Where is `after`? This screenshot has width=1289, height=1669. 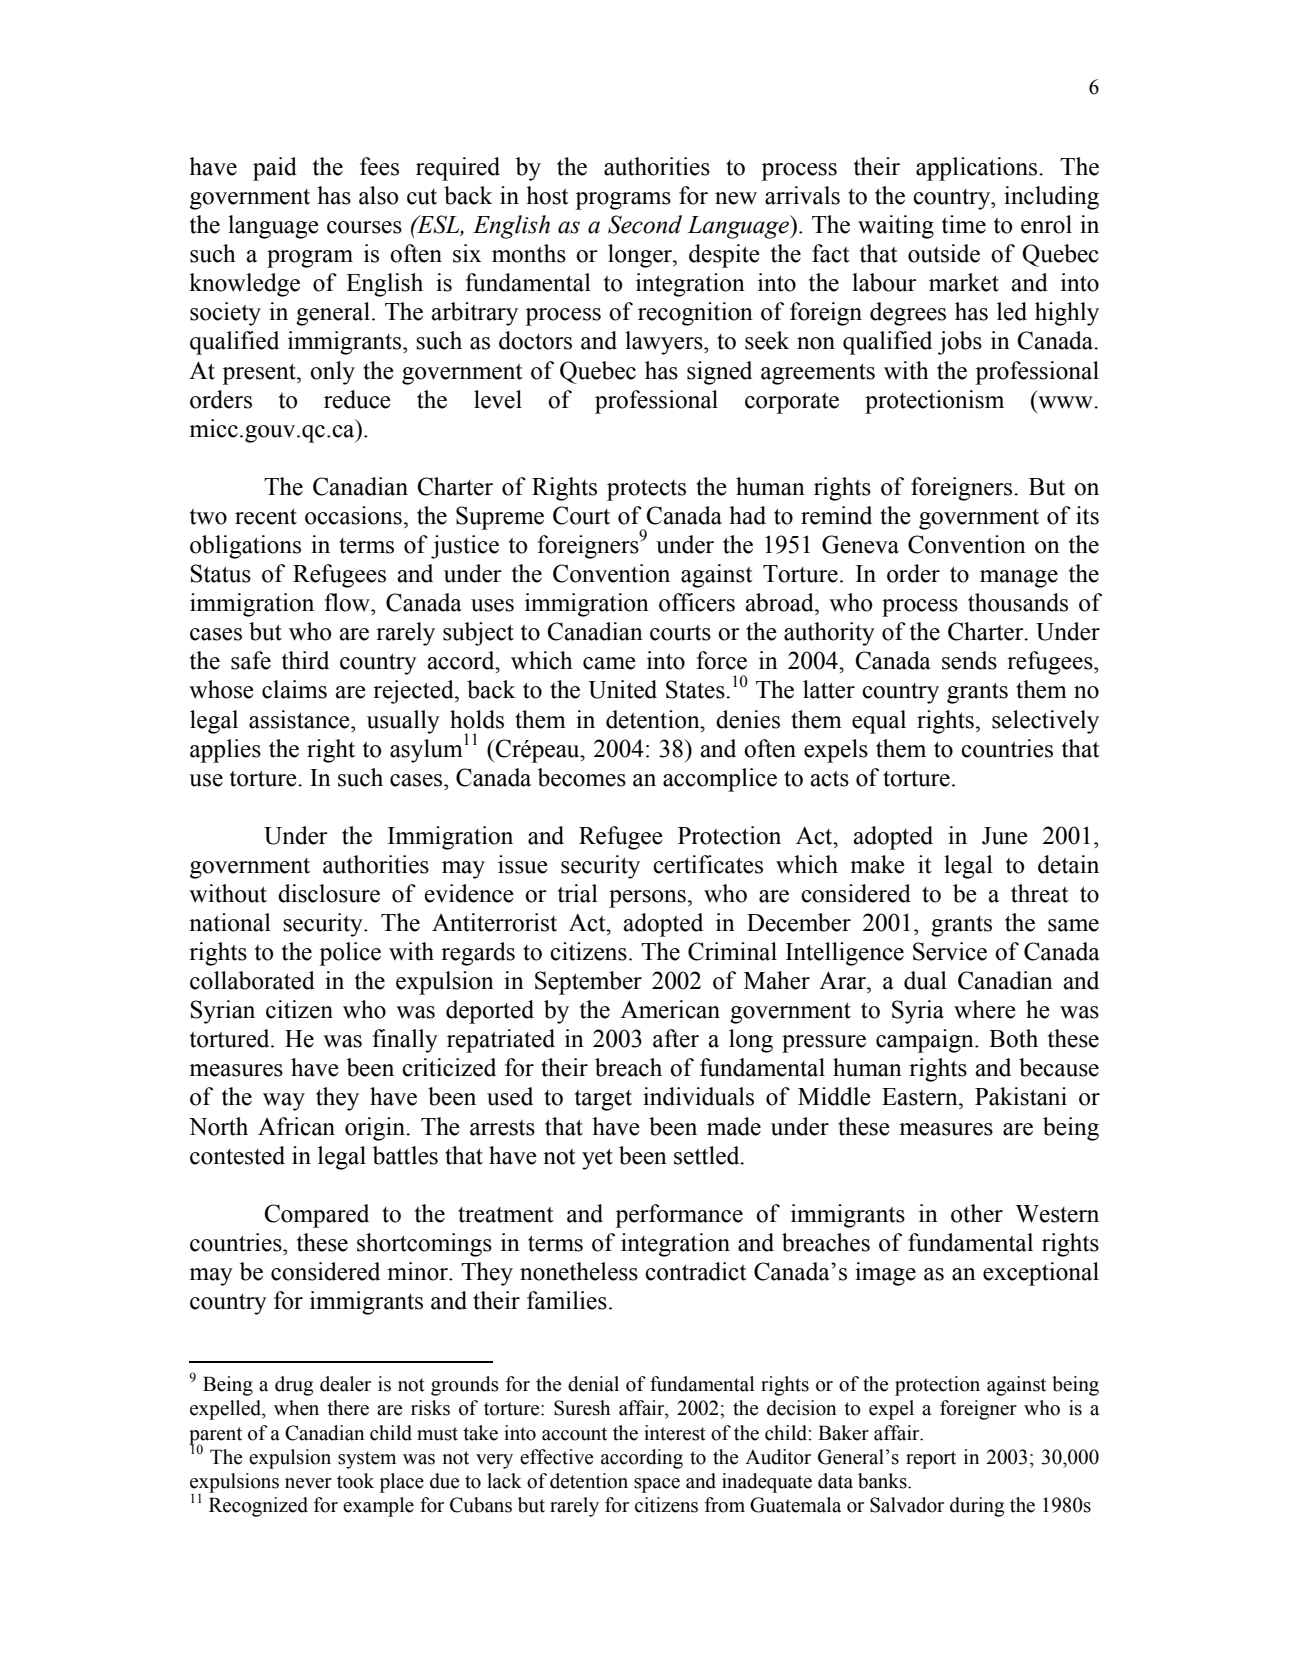 after is located at coordinates (676, 1038).
